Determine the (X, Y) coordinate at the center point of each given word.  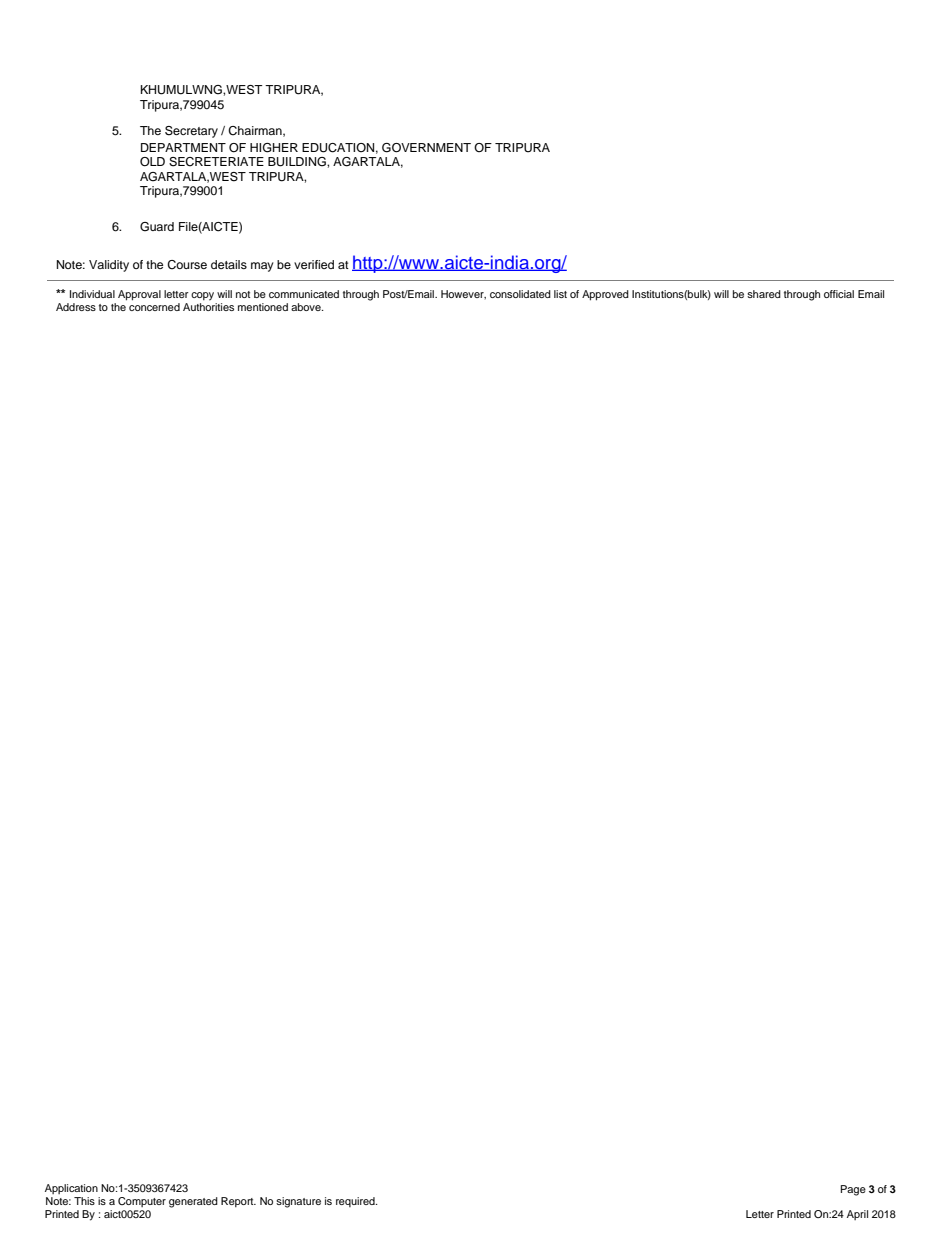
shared (764, 294)
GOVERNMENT (426, 148)
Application (71, 1189)
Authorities (208, 307)
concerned (154, 307)
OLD (152, 162)
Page (853, 1190)
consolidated (520, 294)
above (307, 307)
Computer (142, 1202)
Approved (605, 295)
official (839, 294)
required (356, 1202)
